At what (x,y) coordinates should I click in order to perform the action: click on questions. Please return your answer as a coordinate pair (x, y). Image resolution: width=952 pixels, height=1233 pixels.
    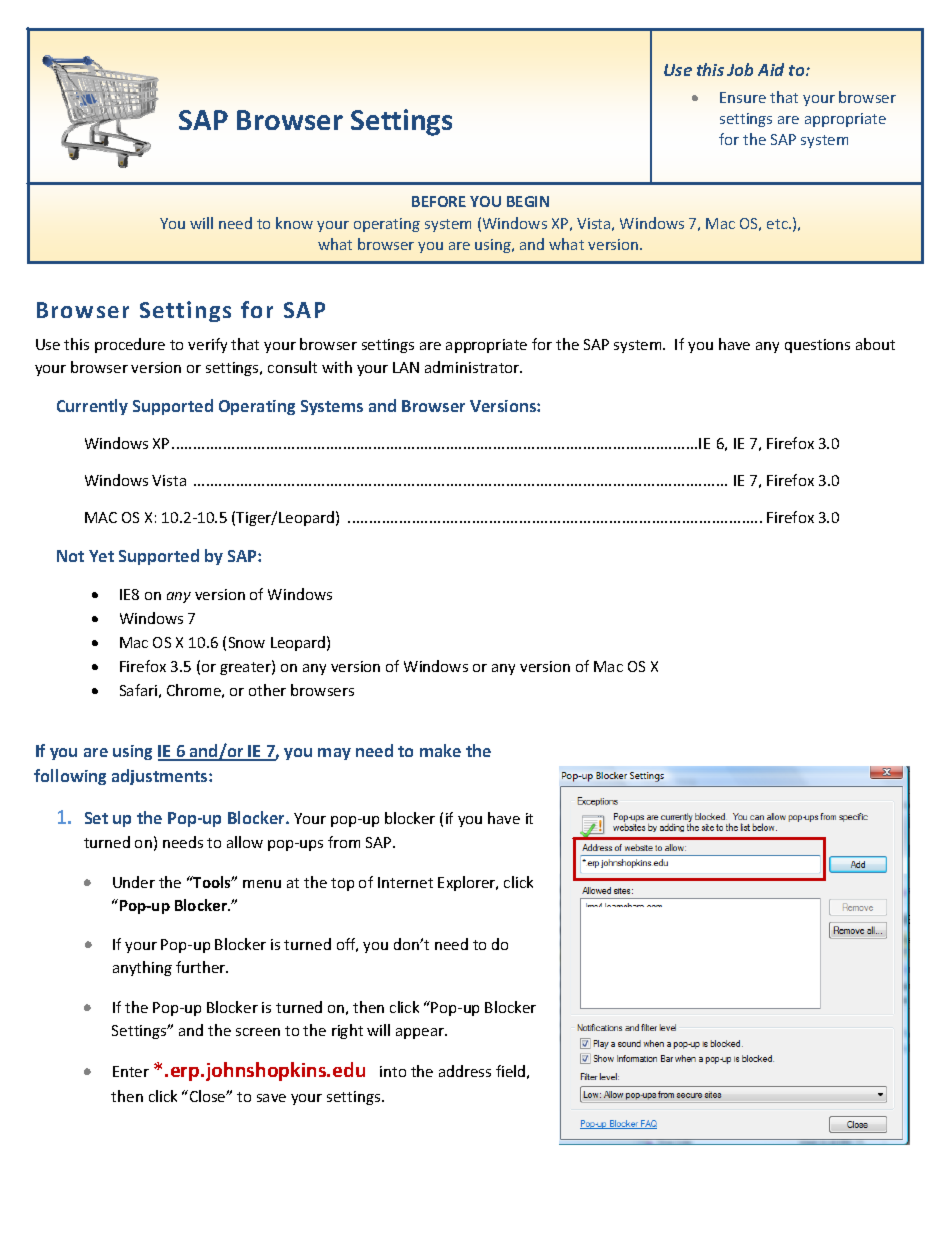
    Looking at the image, I should click on (817, 346).
